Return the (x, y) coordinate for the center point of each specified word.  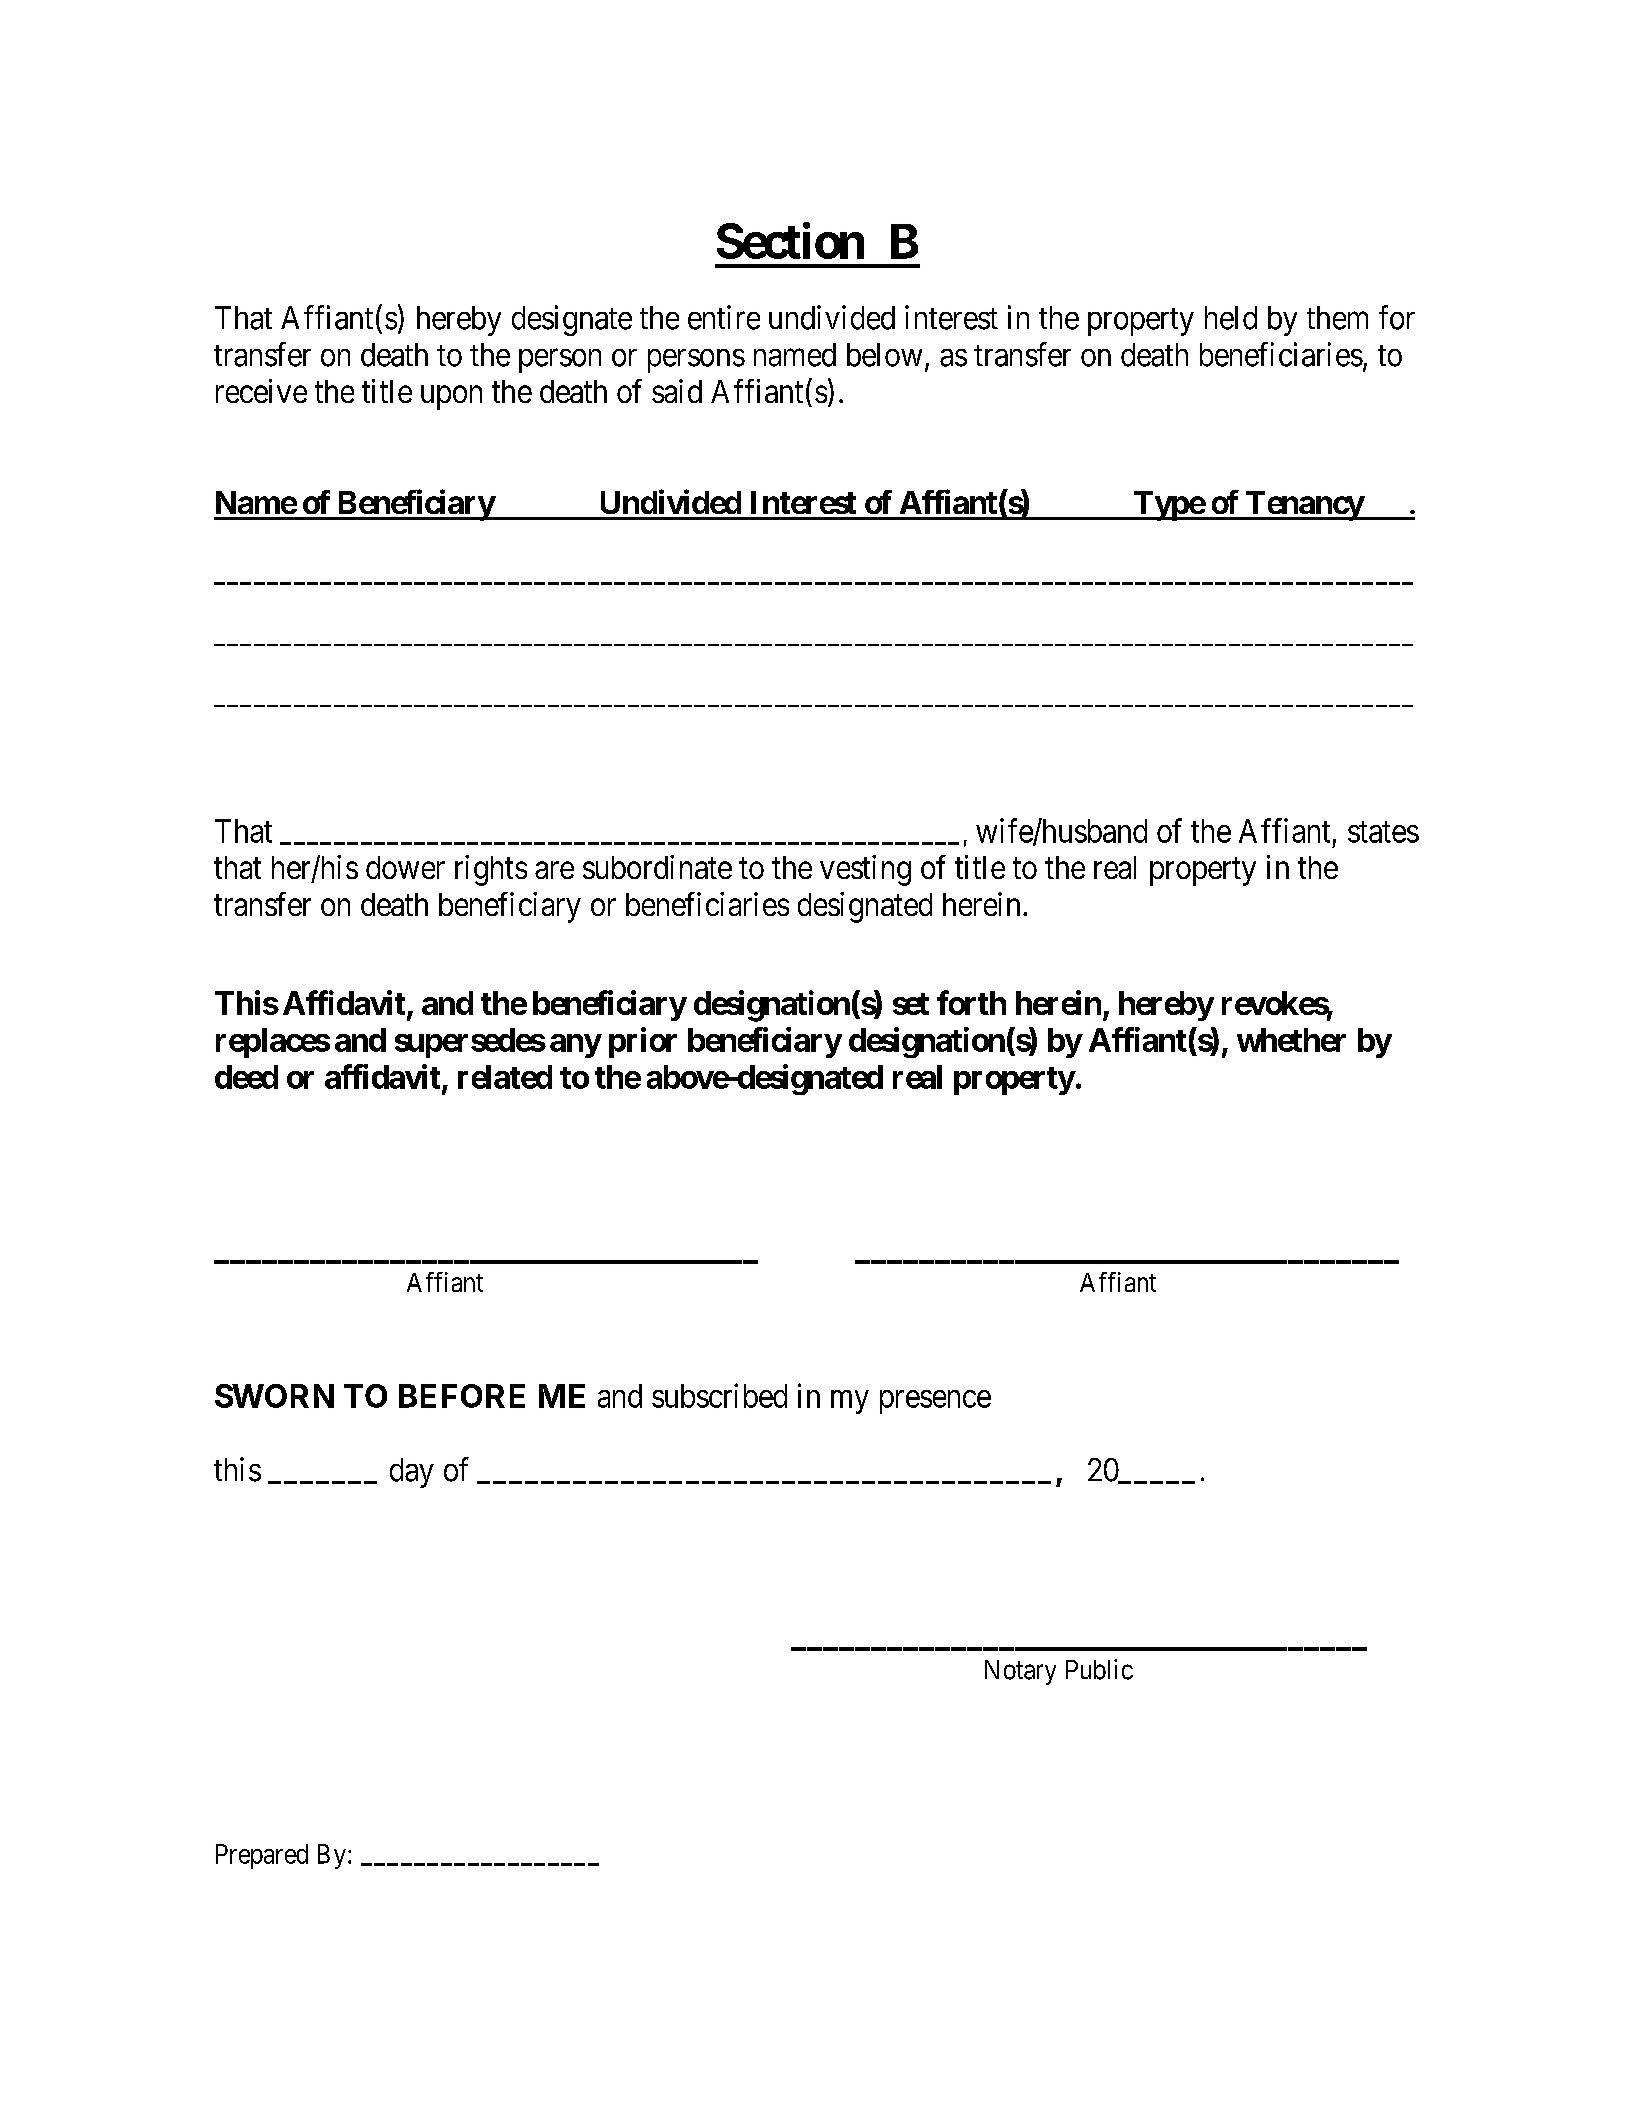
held (1231, 318)
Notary (1020, 1672)
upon (451, 398)
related (505, 1077)
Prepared (262, 1856)
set (911, 1004)
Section (790, 241)
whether (1291, 1040)
